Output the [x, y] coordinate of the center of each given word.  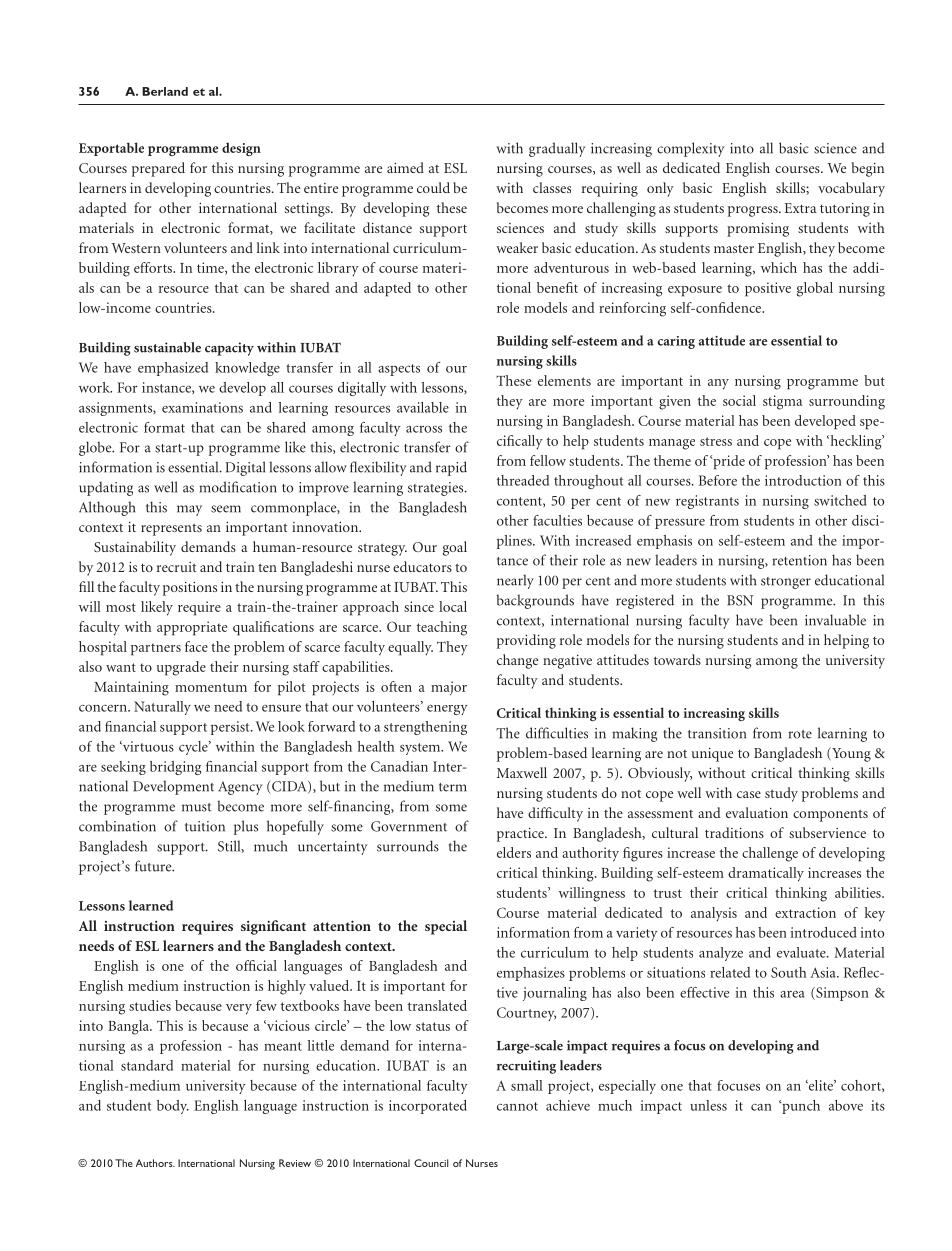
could [433, 187]
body [173, 1107]
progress [754, 211]
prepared [158, 169]
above [846, 1105]
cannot [517, 1106]
